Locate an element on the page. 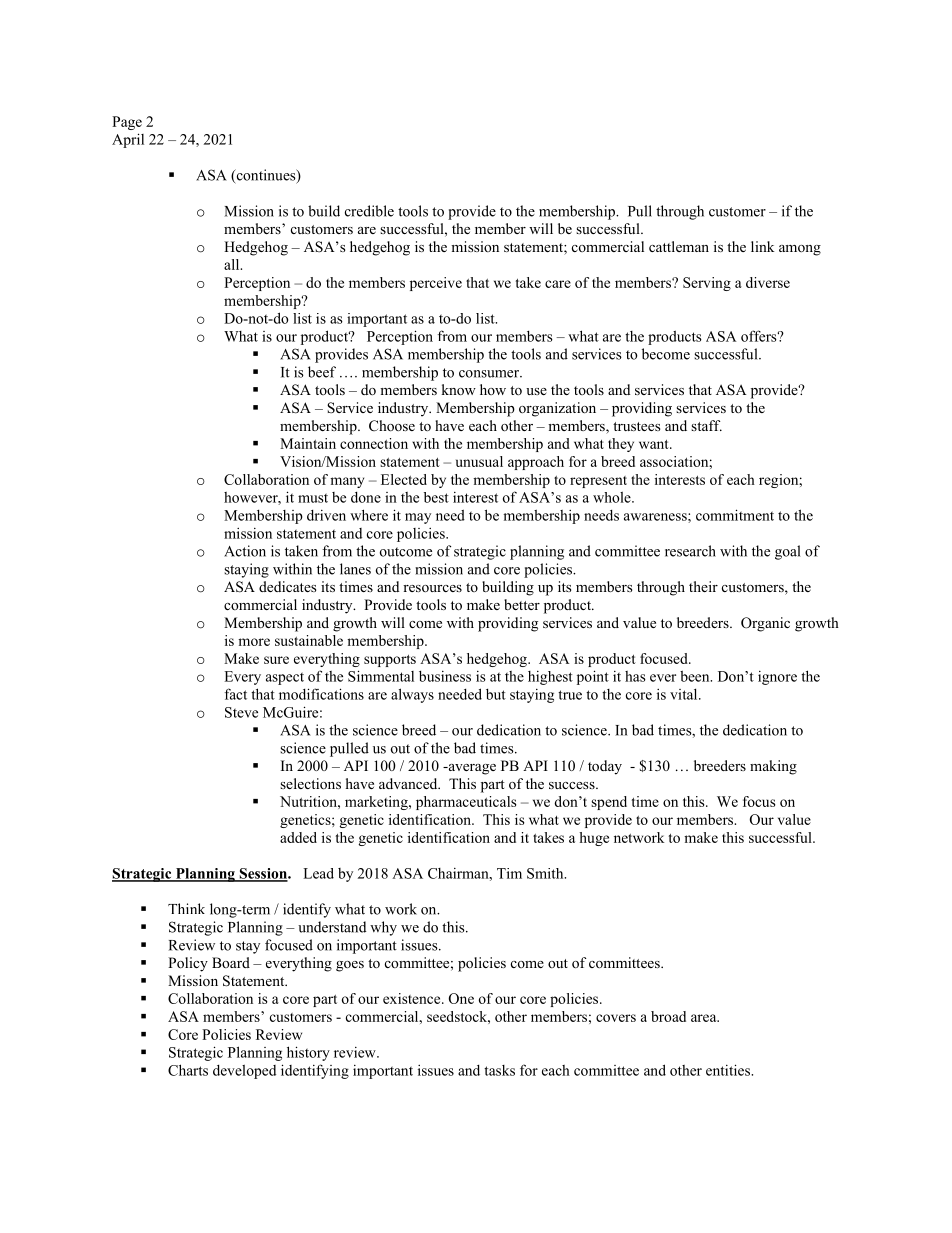 The width and height of the document is (952, 1233). Charts is located at coordinates (188, 1070).
